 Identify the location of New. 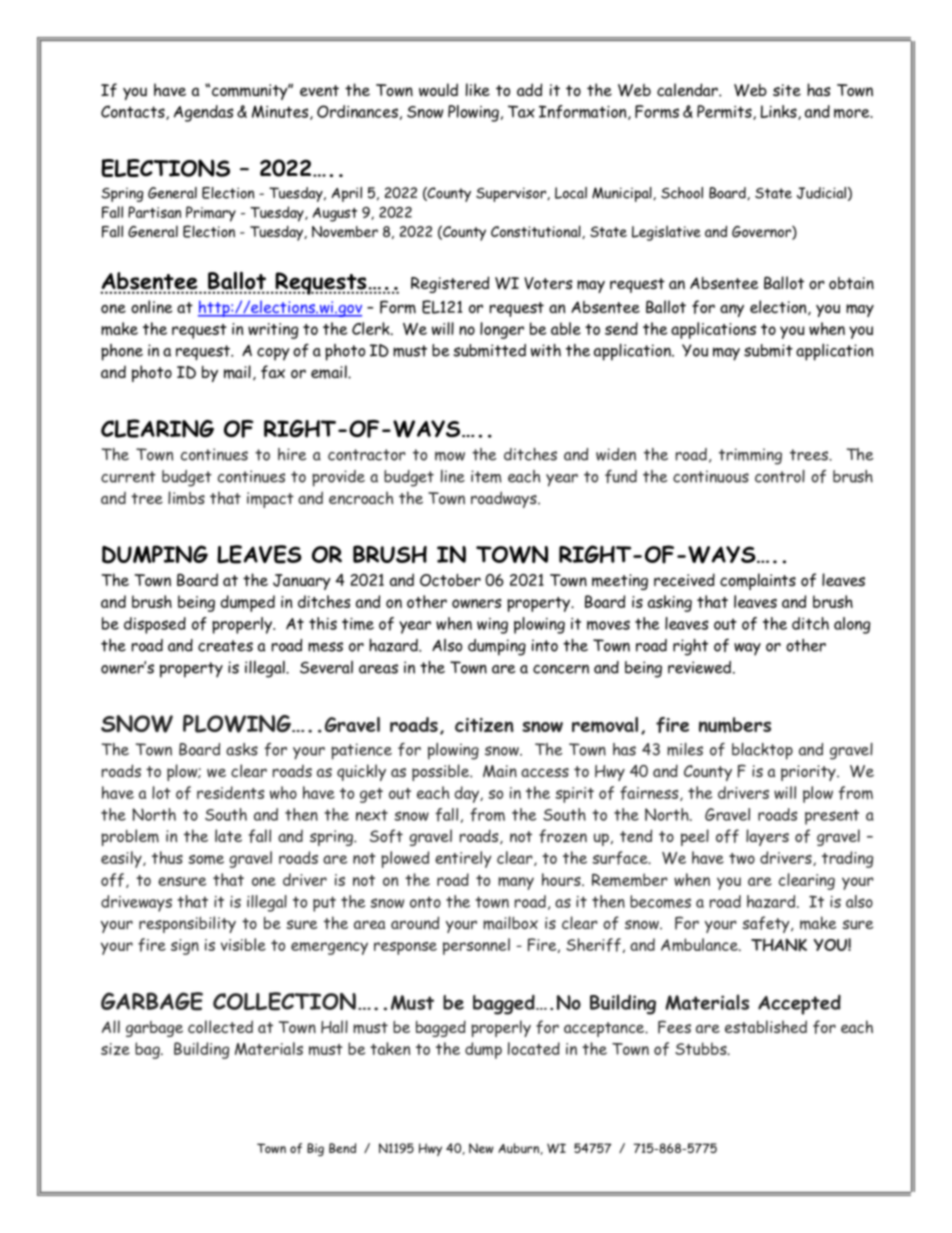
(481, 1148).
